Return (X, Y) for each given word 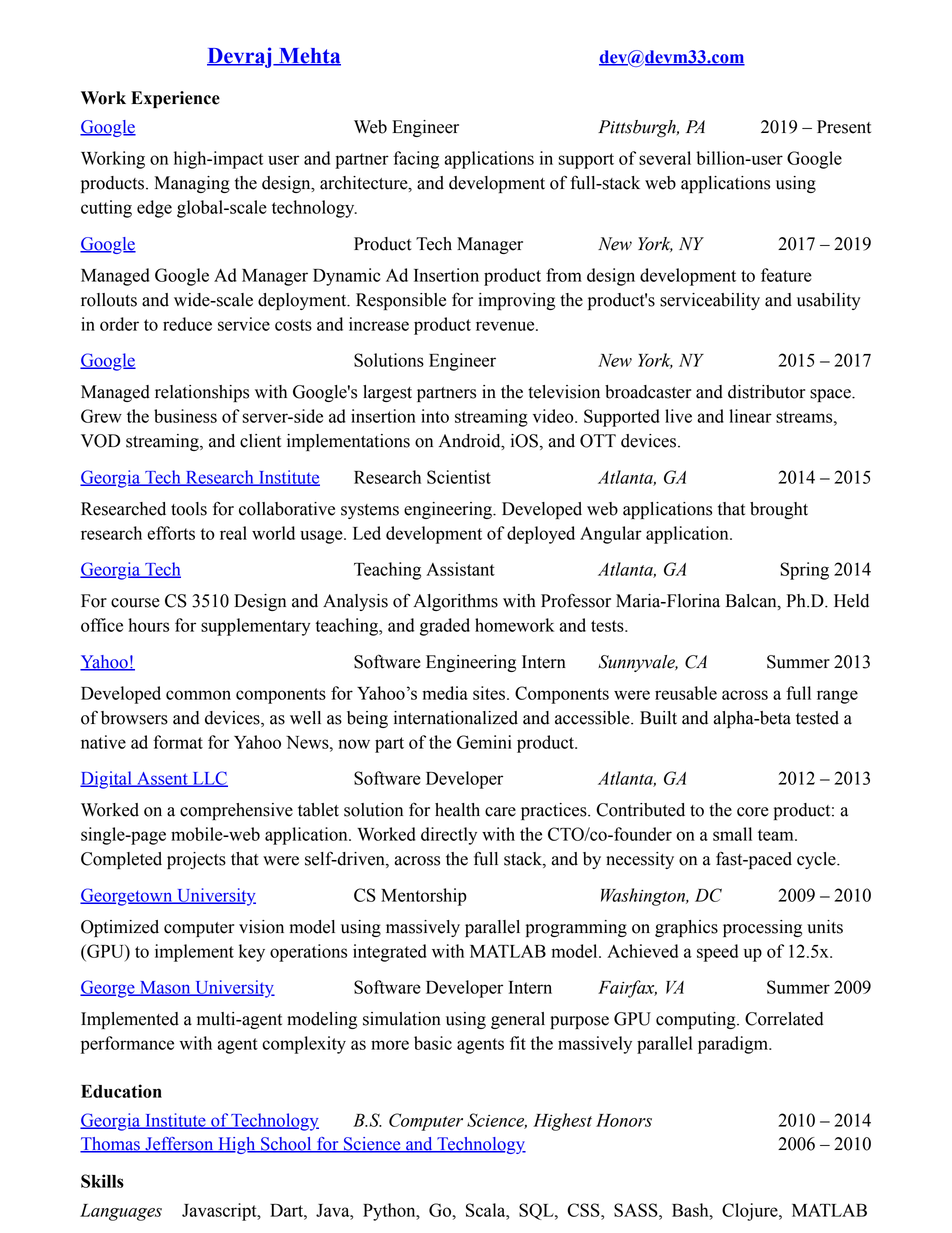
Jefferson (179, 1145)
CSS (584, 1210)
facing (416, 160)
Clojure (751, 1212)
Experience (175, 99)
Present (844, 127)
